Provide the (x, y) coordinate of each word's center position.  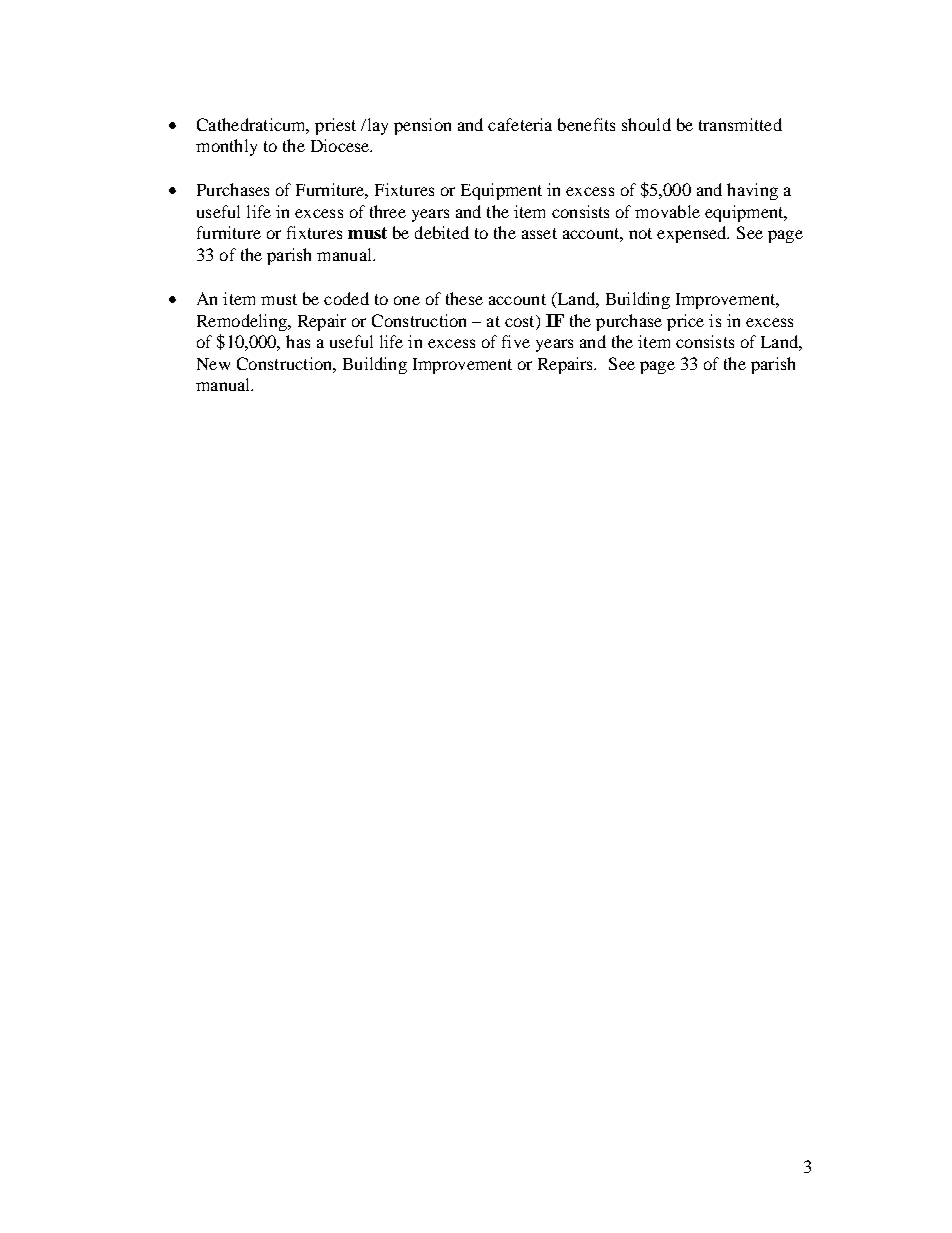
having (752, 191)
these (464, 298)
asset (539, 233)
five (516, 341)
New (213, 364)
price (685, 322)
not (640, 233)
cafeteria (520, 124)
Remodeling (243, 322)
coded (346, 298)
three (388, 211)
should (646, 124)
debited (442, 232)
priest (335, 126)
